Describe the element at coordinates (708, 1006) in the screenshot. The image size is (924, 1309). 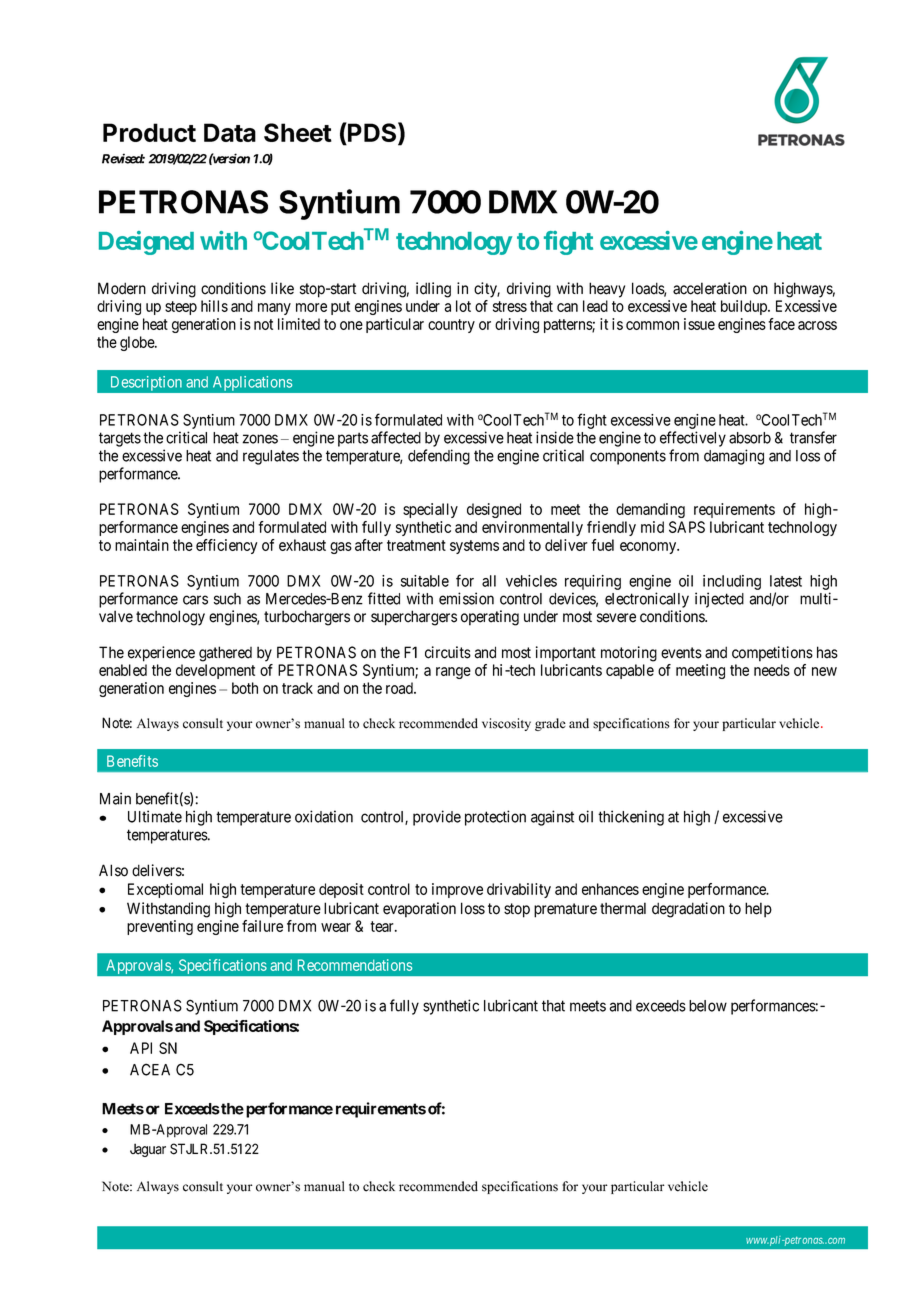
I see `below` at that location.
